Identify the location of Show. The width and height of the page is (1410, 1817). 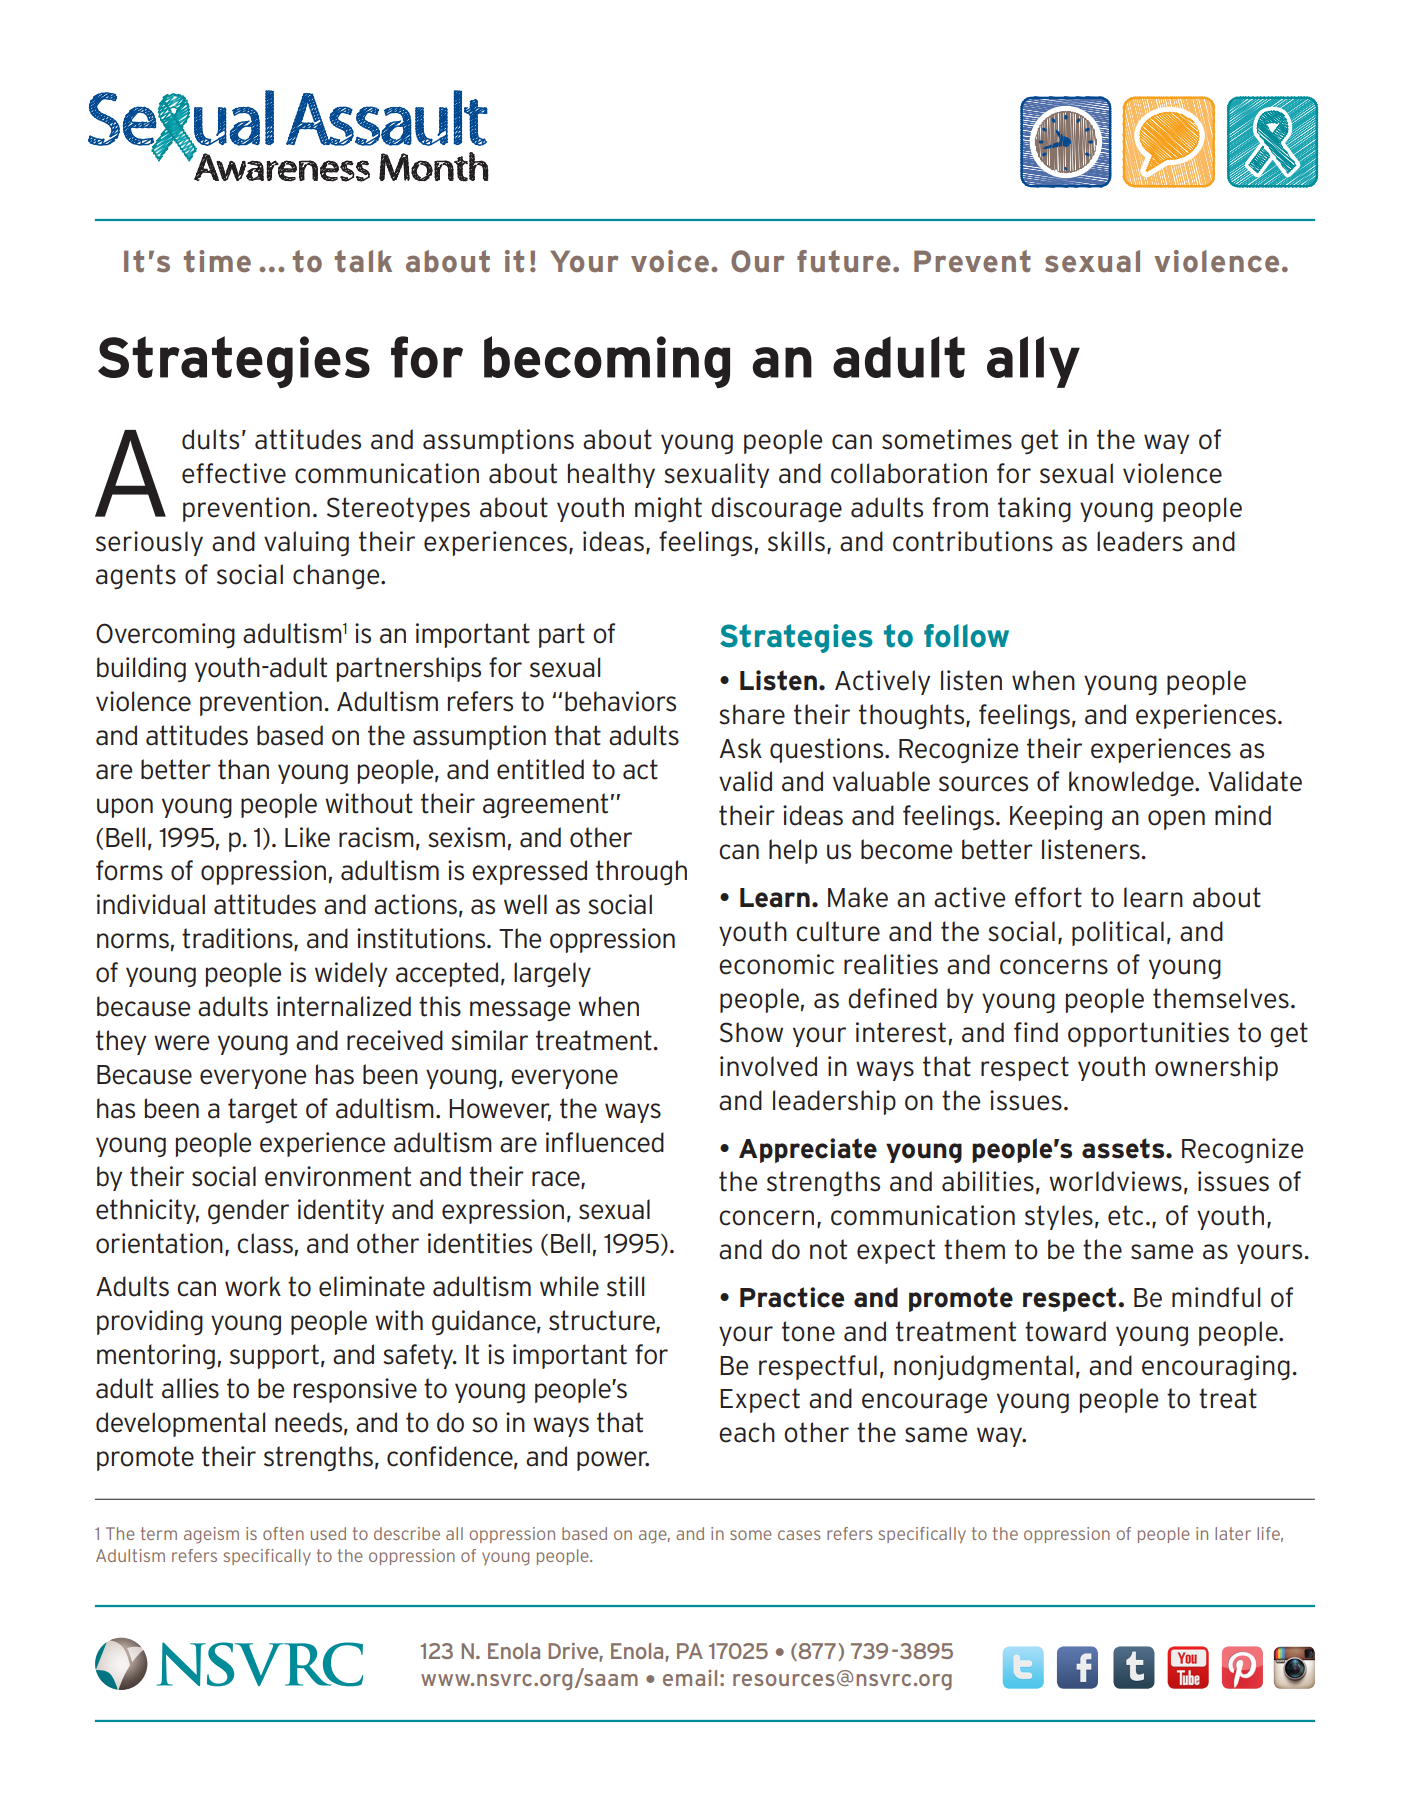
(751, 1032).
